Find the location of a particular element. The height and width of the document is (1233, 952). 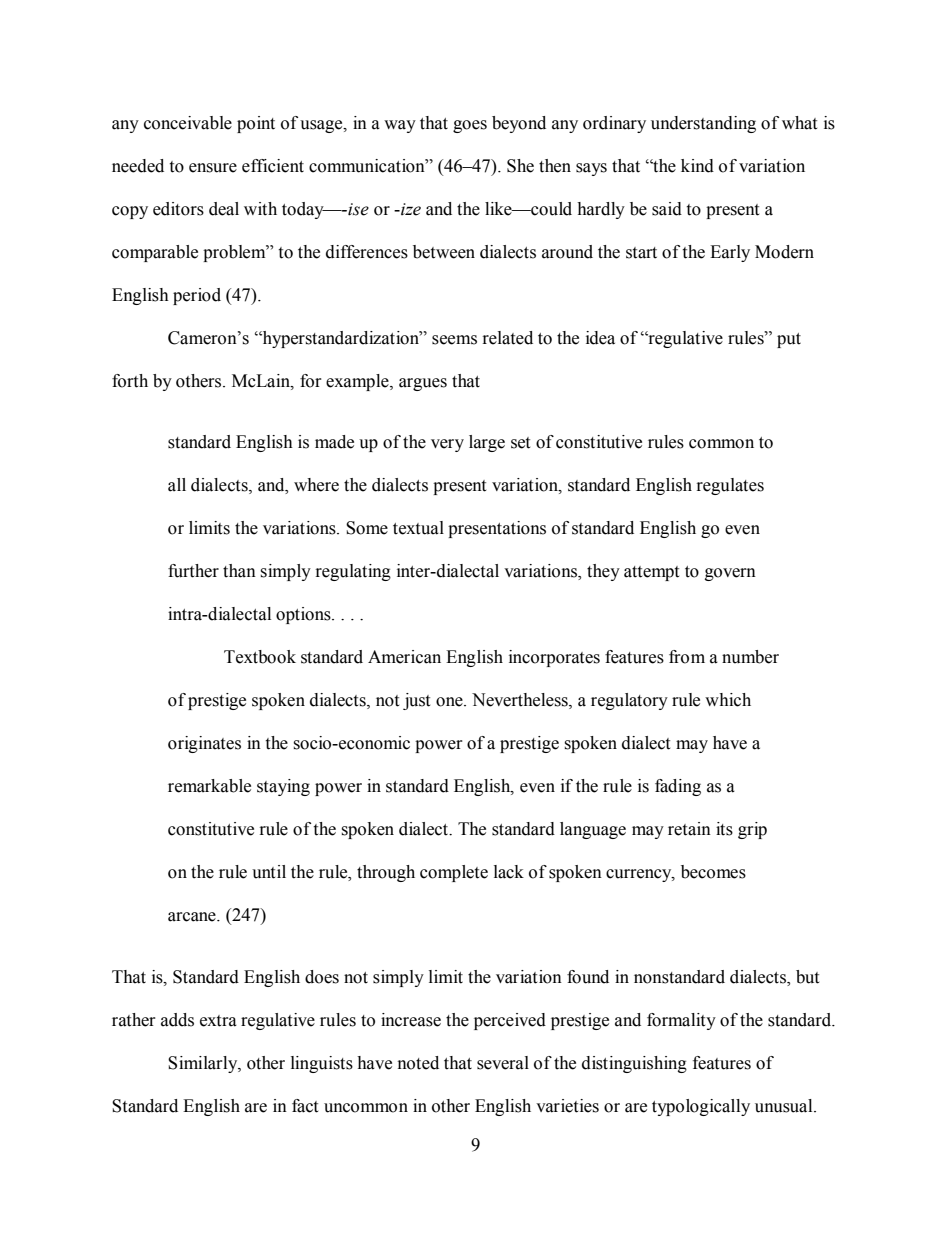

govern is located at coordinates (730, 574).
